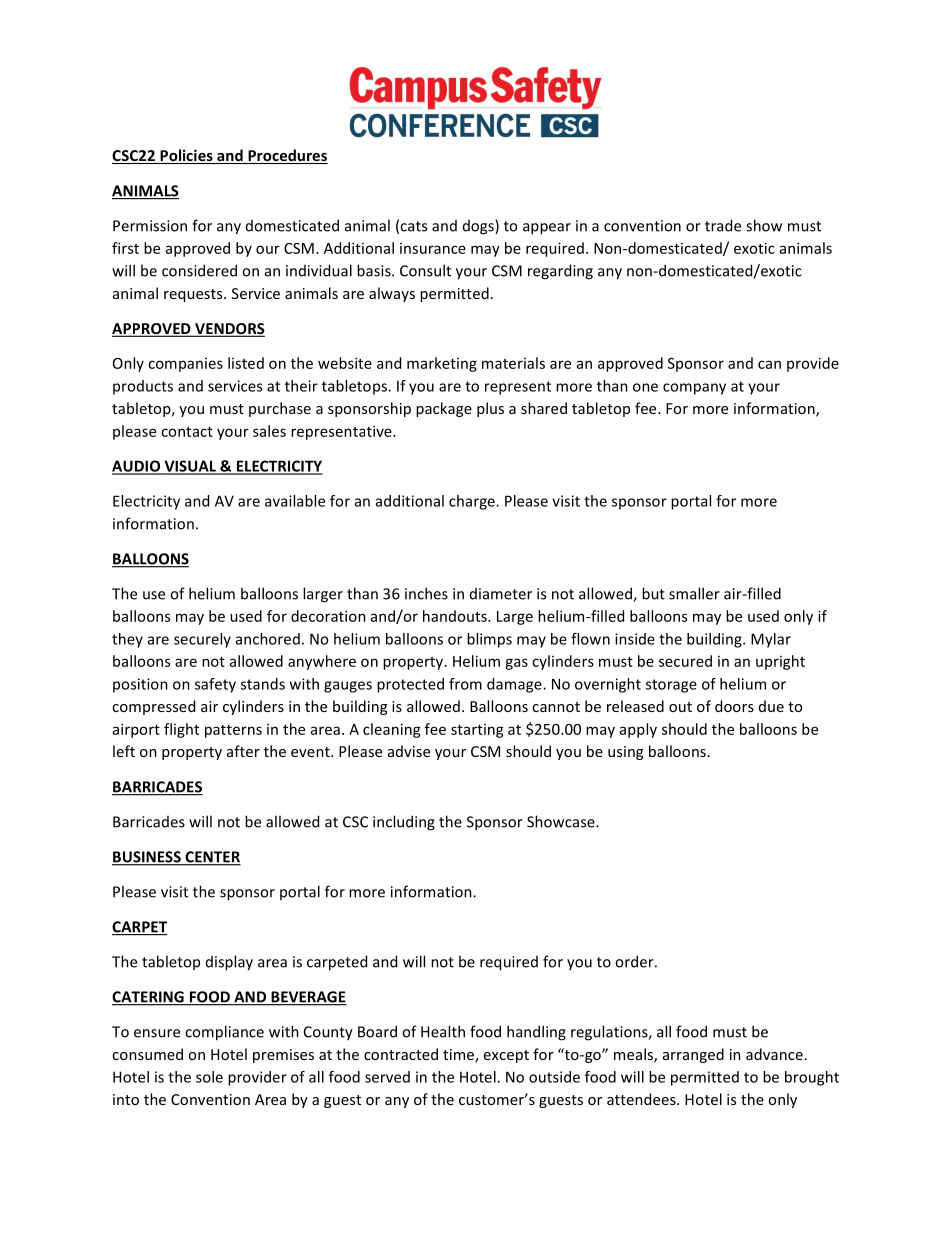 The image size is (952, 1233). Describe the element at coordinates (694, 389) in the screenshot. I see `company` at that location.
